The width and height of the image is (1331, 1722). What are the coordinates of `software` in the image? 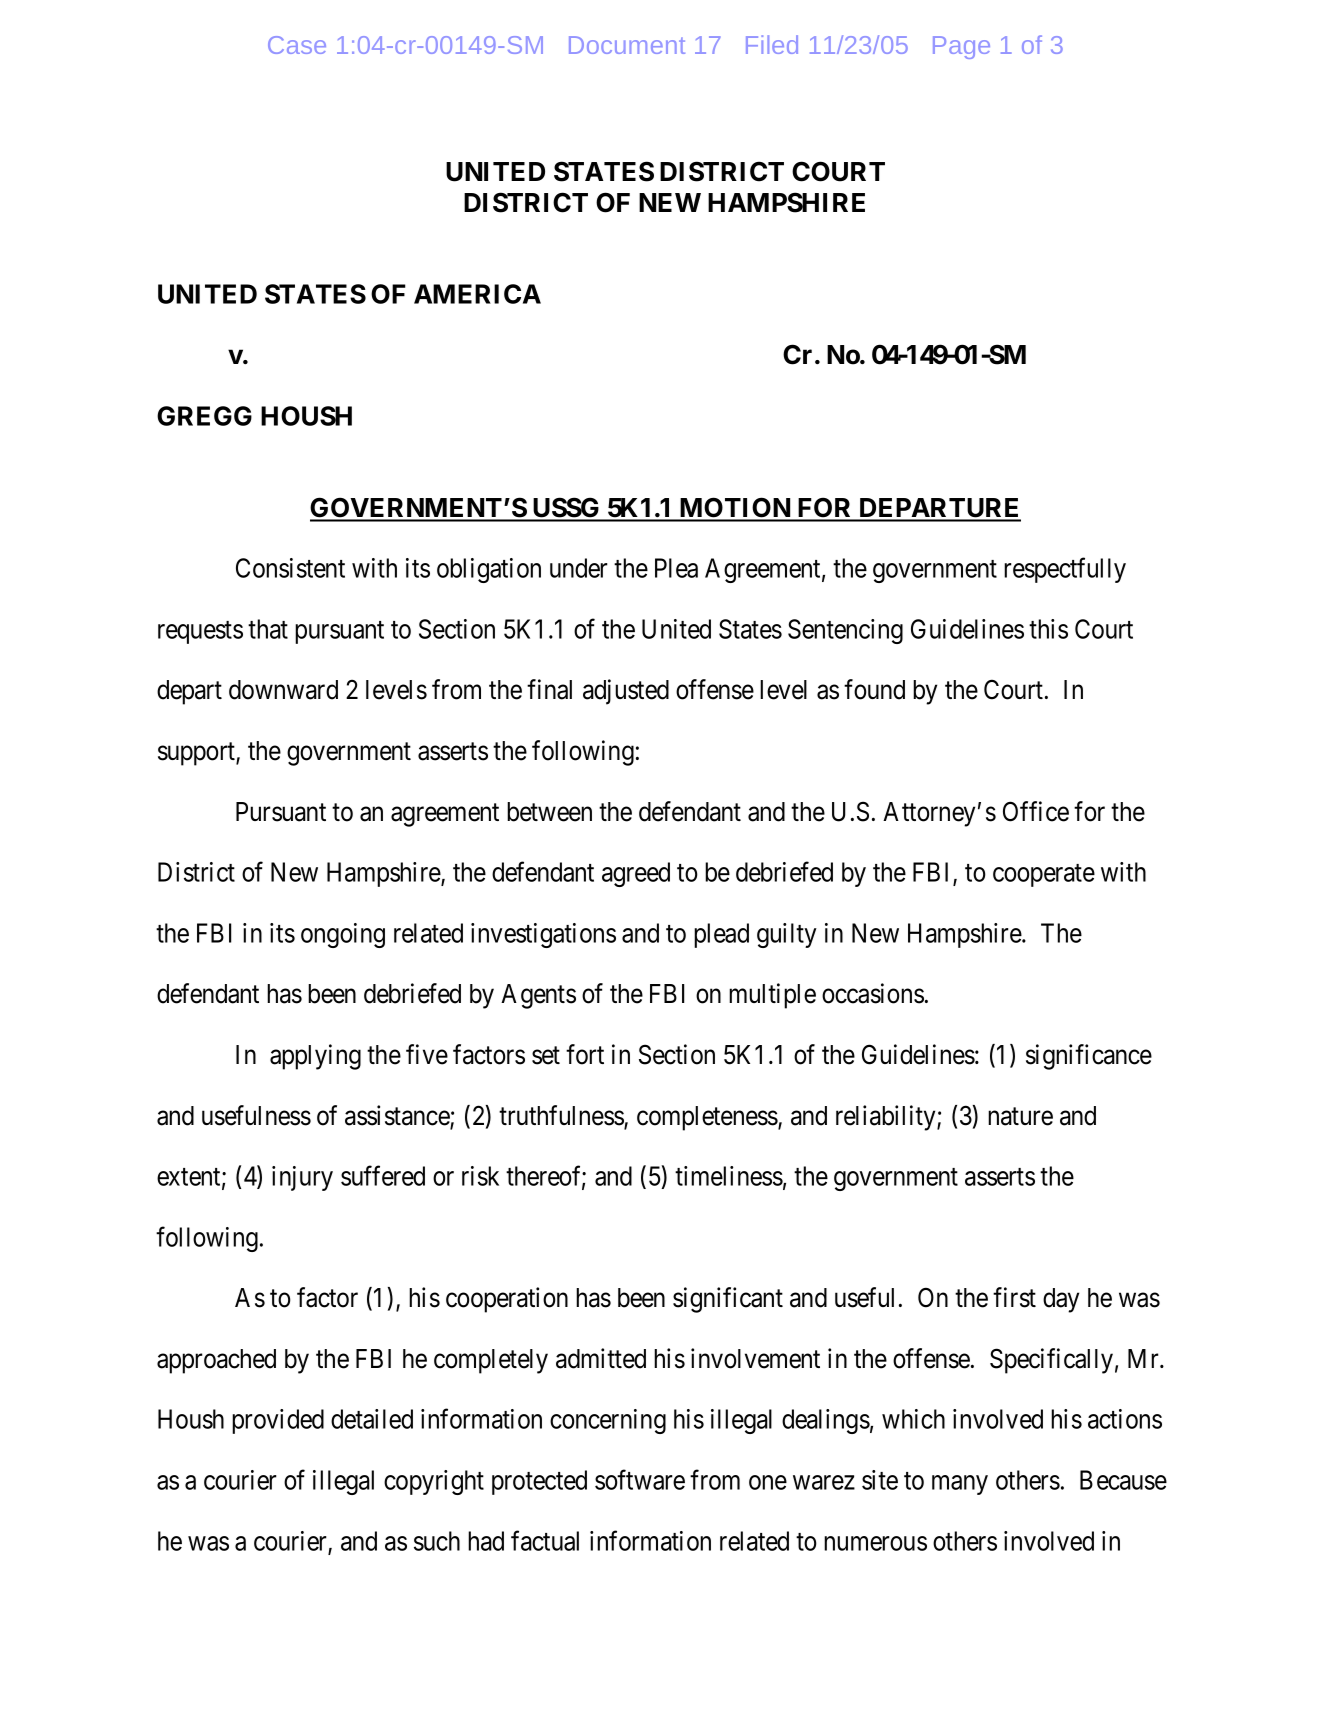 It's located at (640, 1480).
